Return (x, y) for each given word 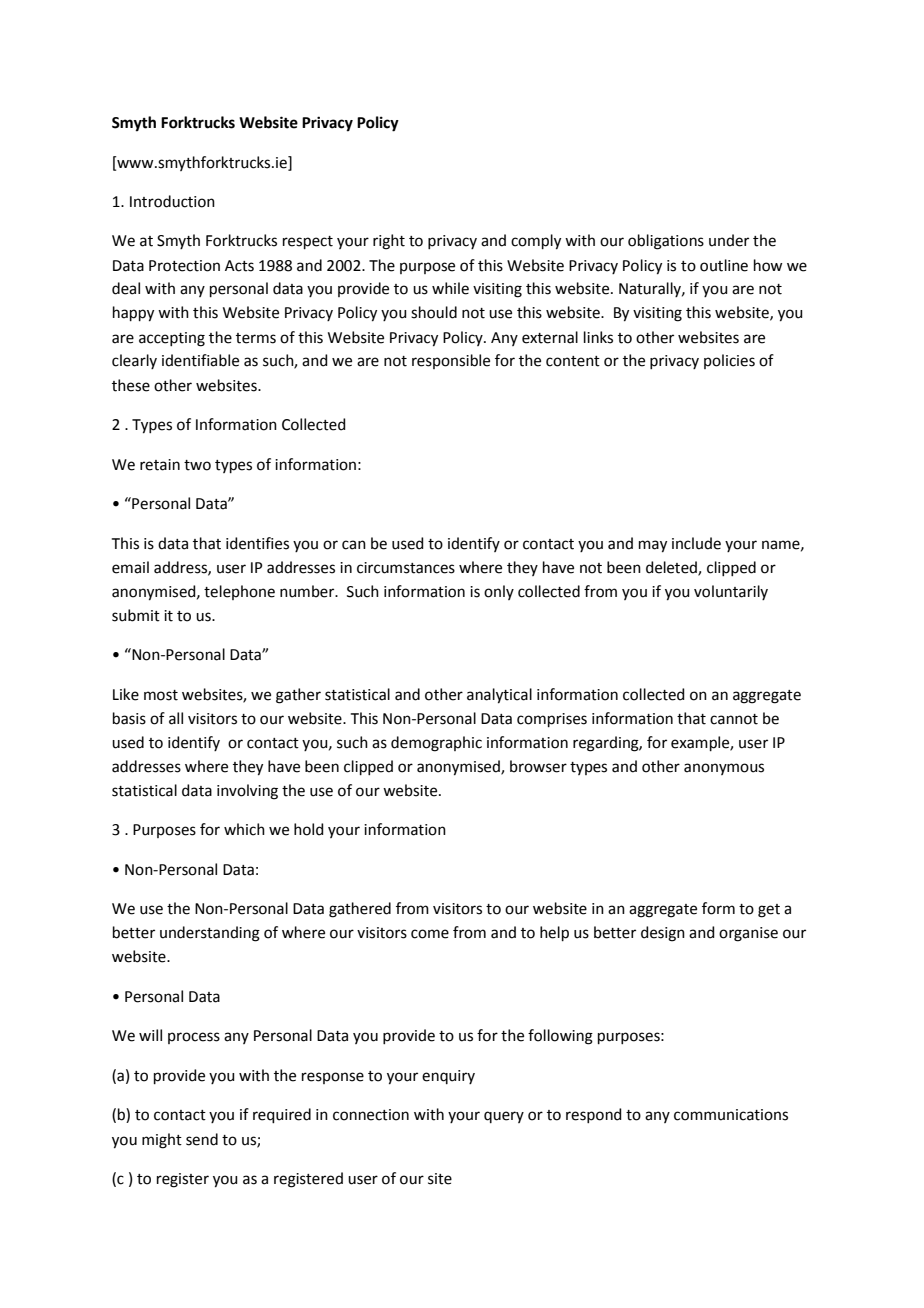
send (202, 1139)
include (696, 543)
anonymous (724, 769)
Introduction (172, 201)
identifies (257, 543)
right (389, 242)
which (244, 829)
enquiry (448, 1077)
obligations (666, 242)
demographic (436, 744)
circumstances (406, 568)
